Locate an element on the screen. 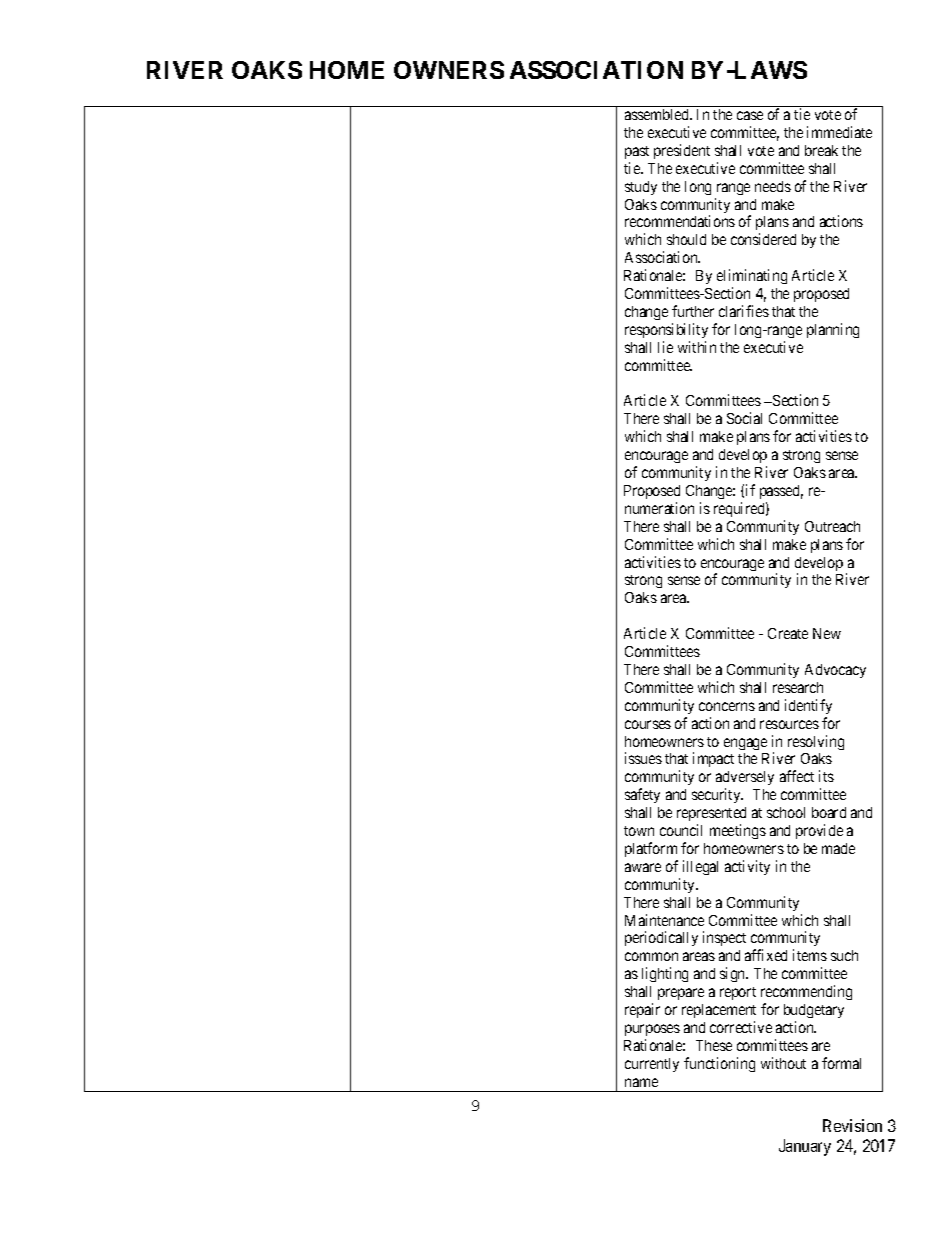 The image size is (952, 1233). break is located at coordinates (821, 150).
